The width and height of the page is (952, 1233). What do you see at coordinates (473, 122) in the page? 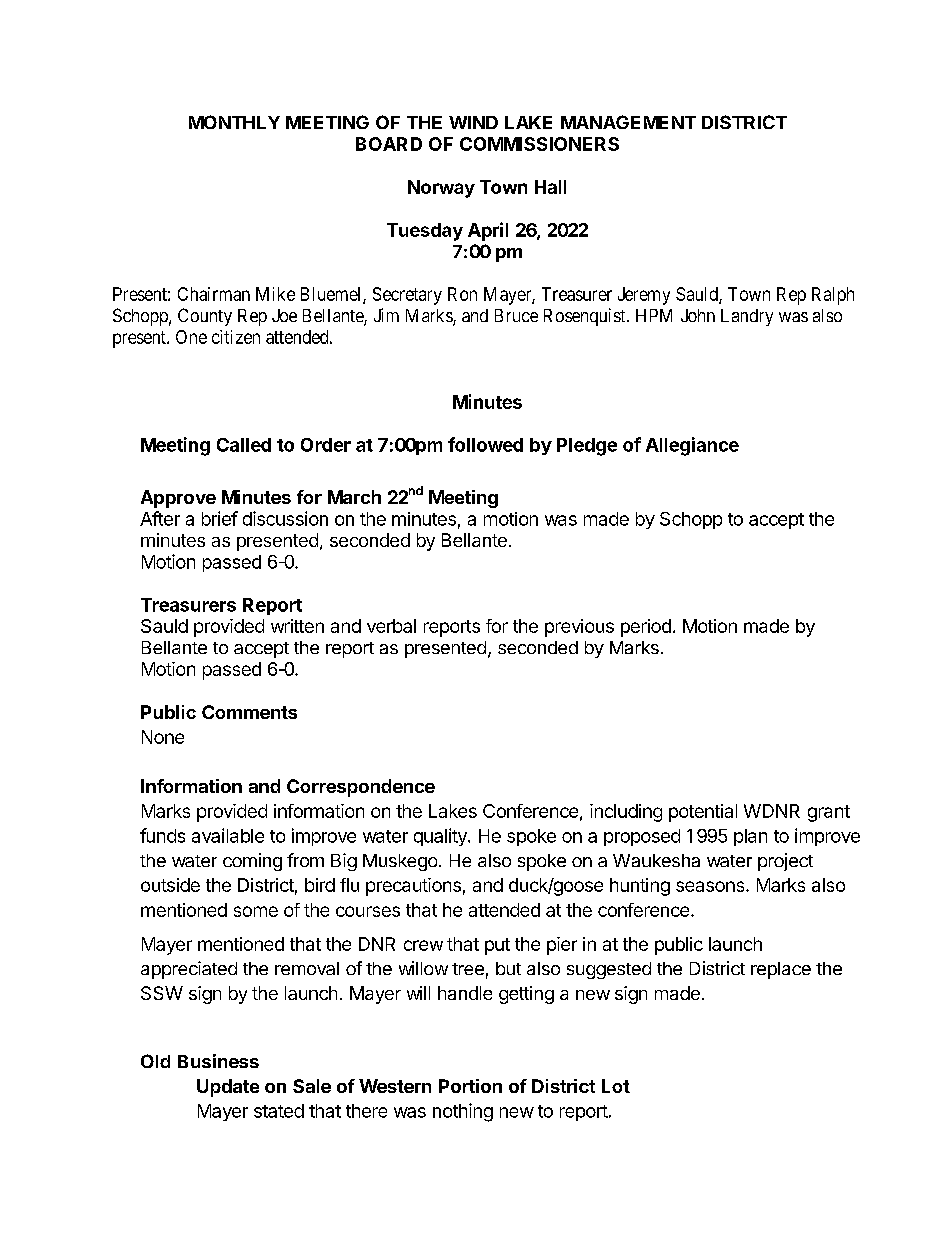
I see `WIND` at bounding box center [473, 122].
